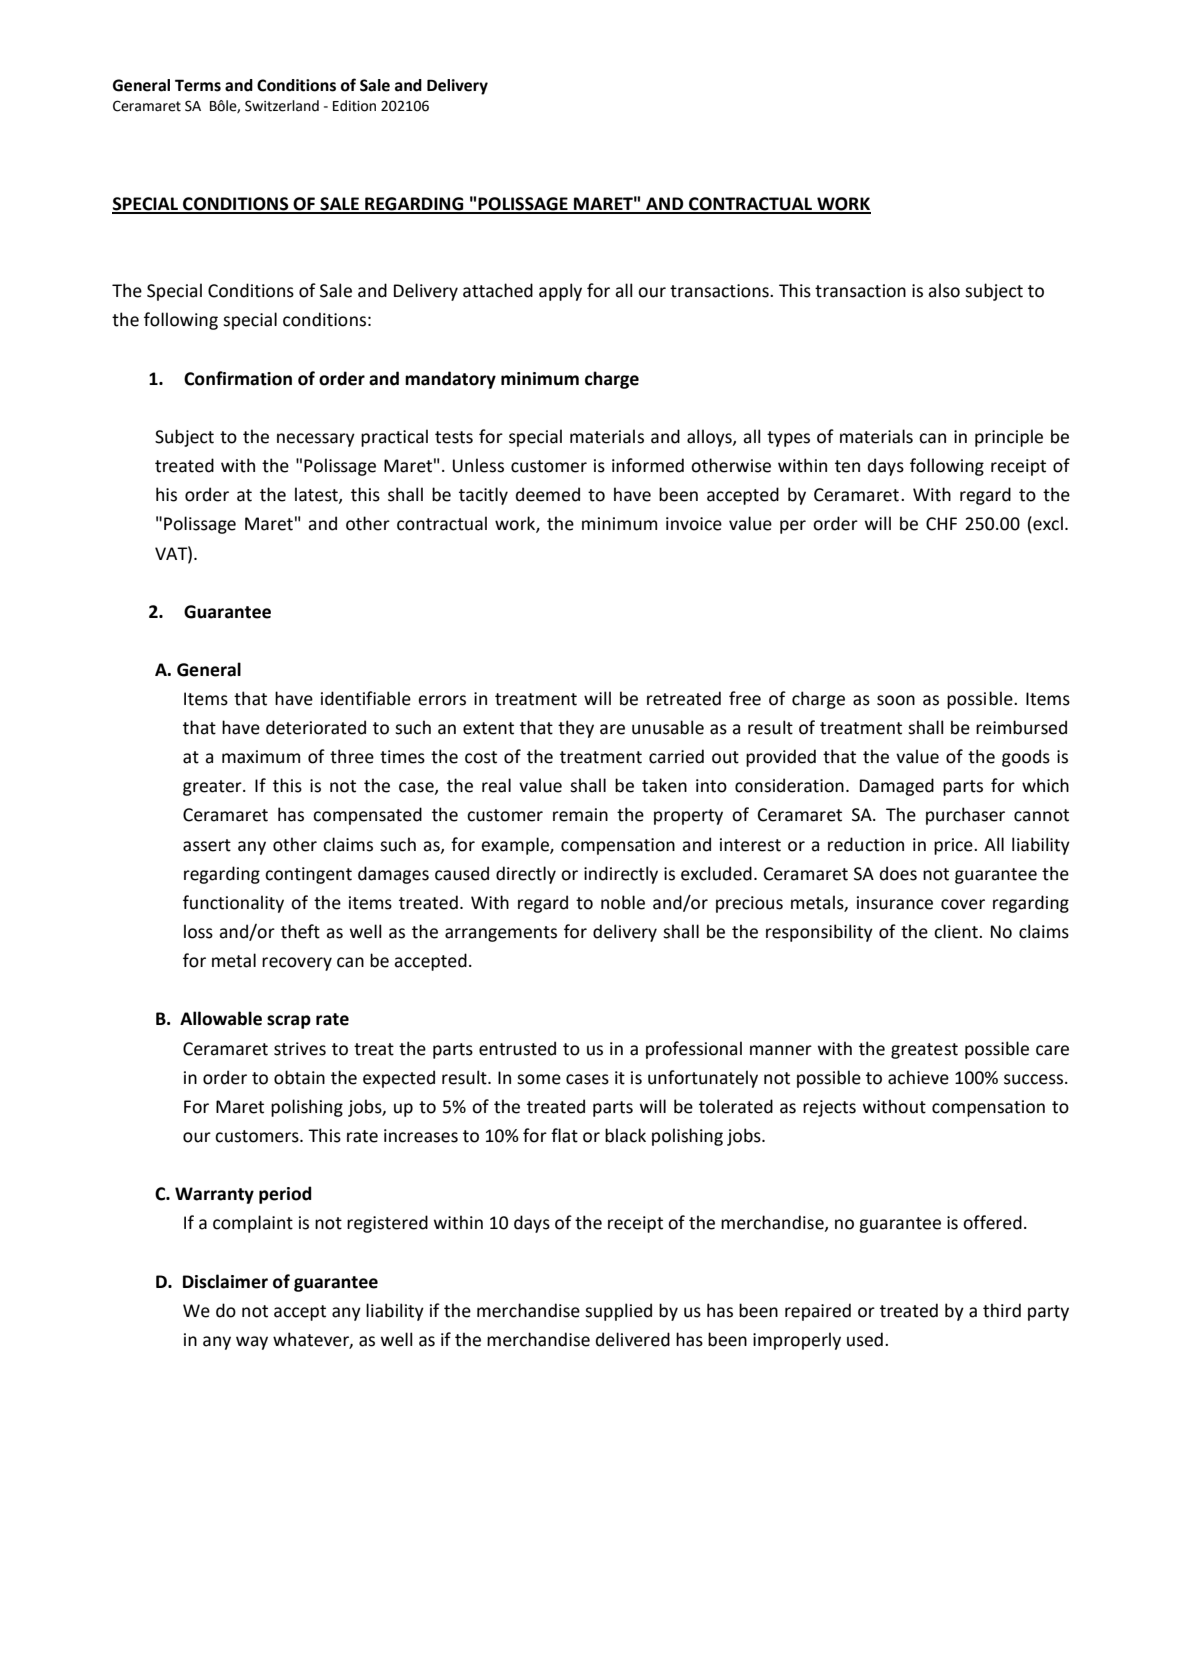 Image resolution: width=1183 pixels, height=1674 pixels. I want to click on alloys, so click(710, 438).
